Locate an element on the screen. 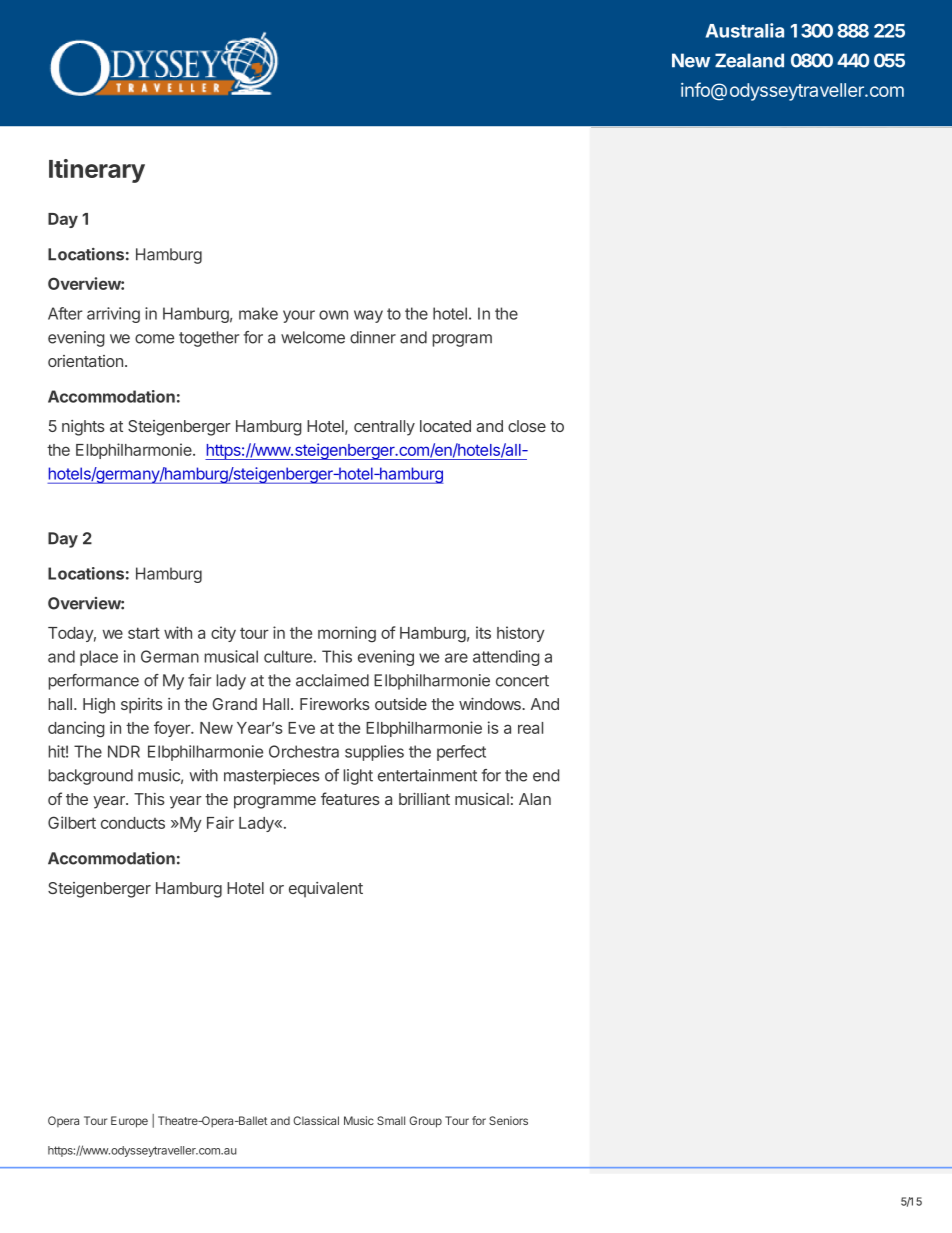  Seniors is located at coordinates (508, 1120).
